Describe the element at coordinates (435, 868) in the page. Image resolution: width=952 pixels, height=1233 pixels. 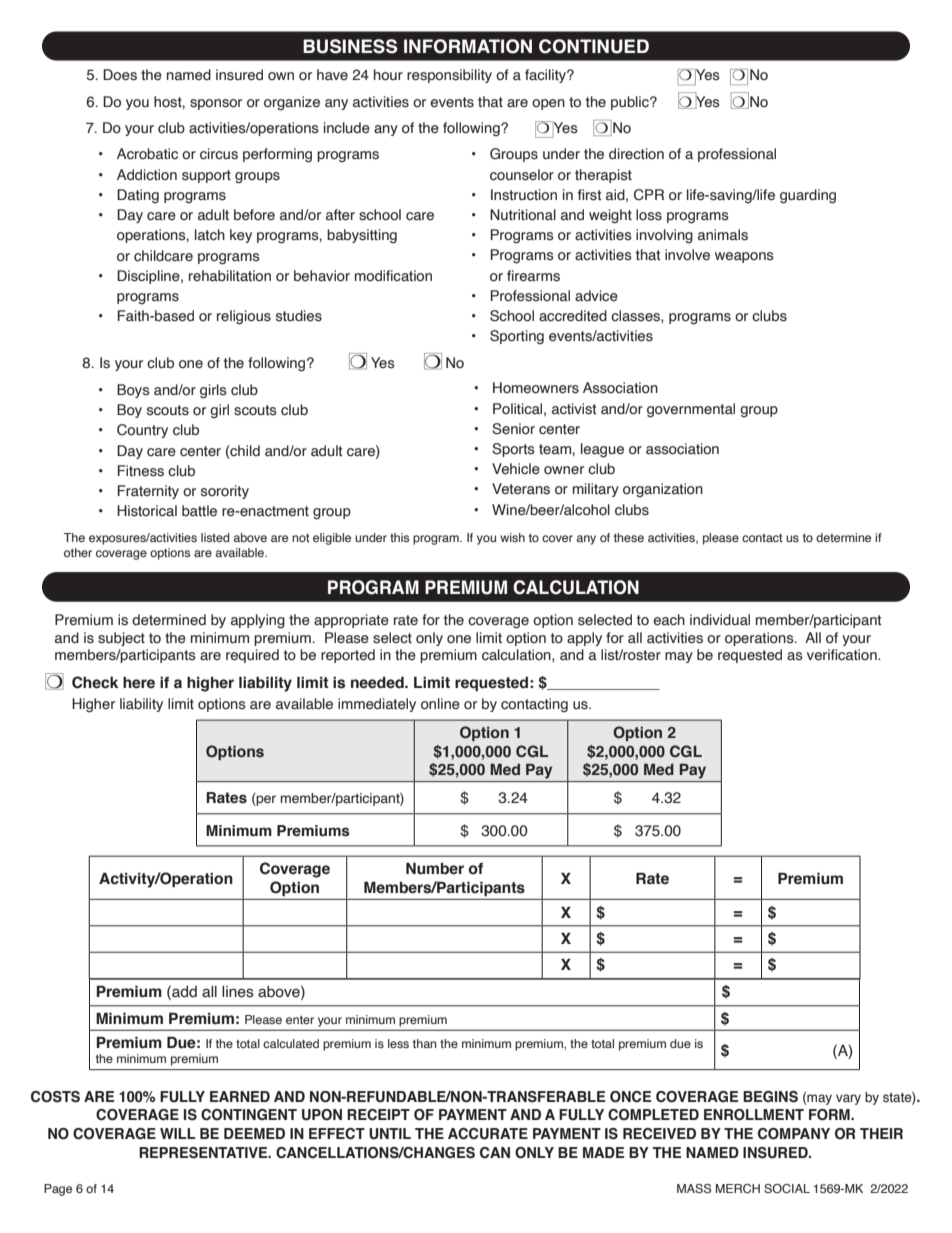
I see `Number` at that location.
